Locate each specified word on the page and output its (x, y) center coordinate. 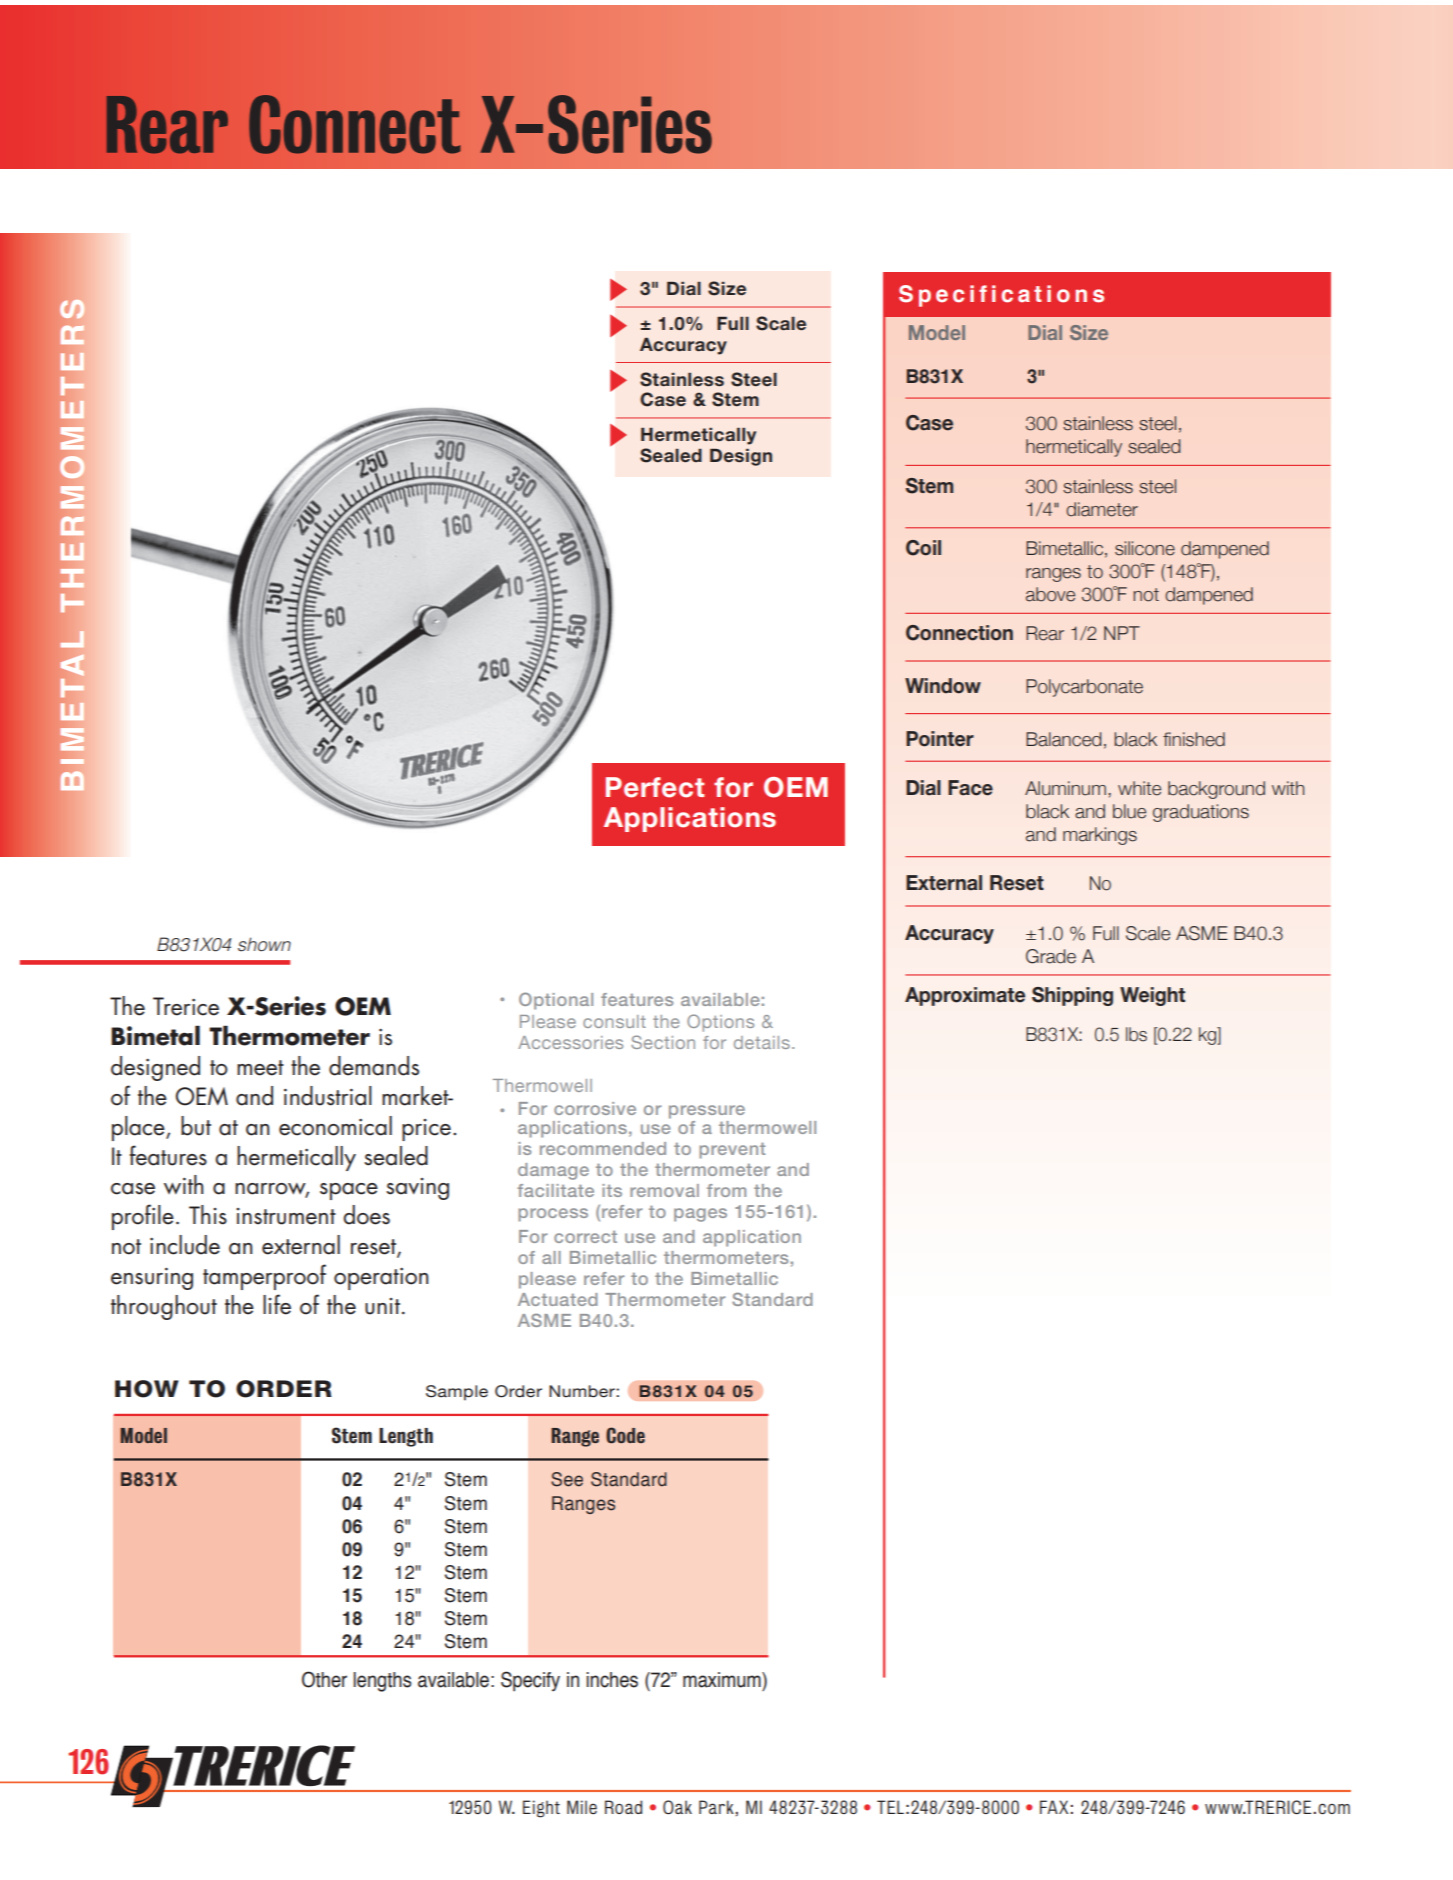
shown (264, 944)
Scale (781, 323)
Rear (167, 124)
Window (943, 686)
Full (733, 323)
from (726, 1190)
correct (585, 1237)
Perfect (655, 787)
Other (324, 1679)
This (208, 1215)
